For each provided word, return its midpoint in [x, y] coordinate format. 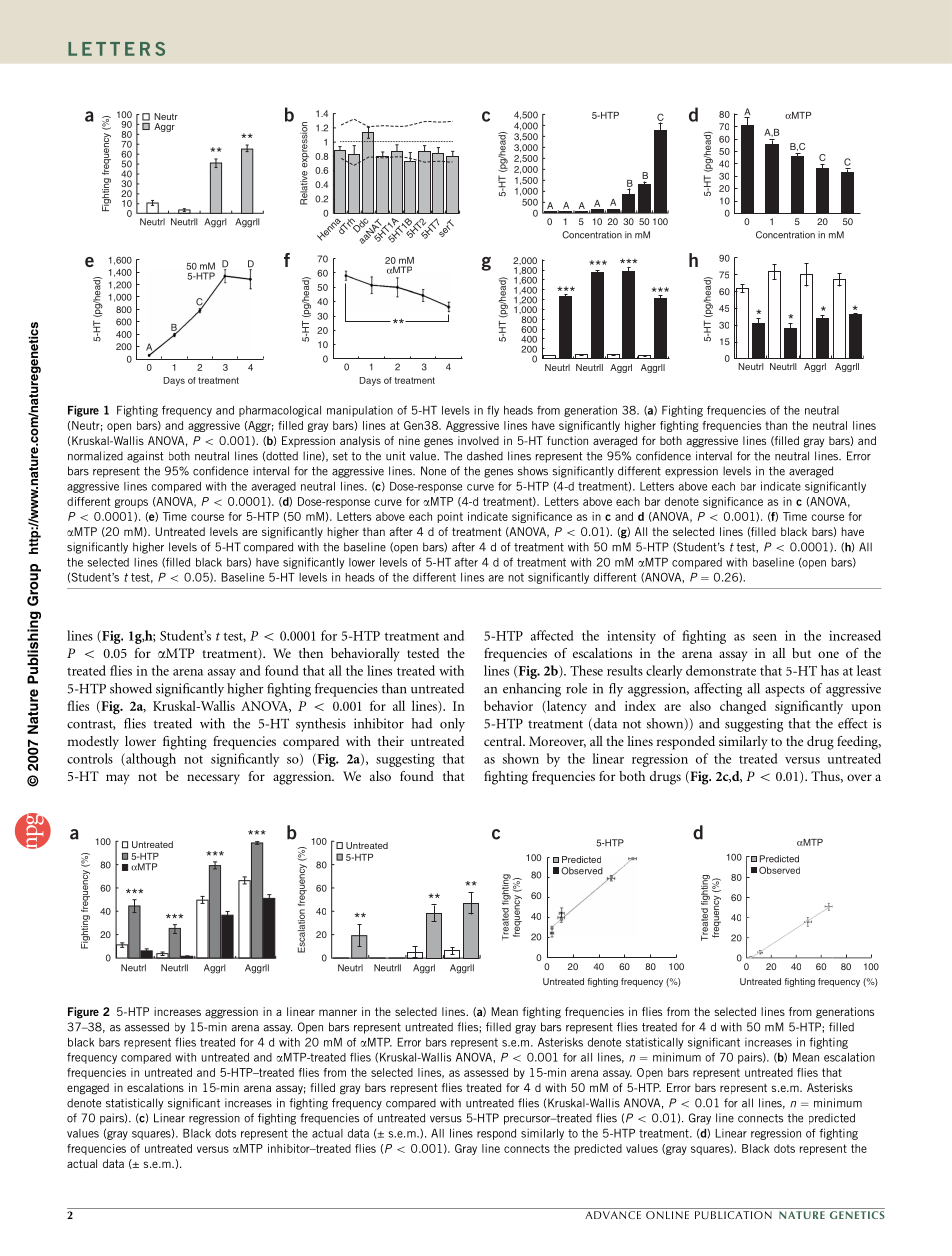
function [567, 440]
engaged [88, 1089]
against [145, 457]
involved [478, 440]
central [504, 741]
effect [853, 723]
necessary [213, 779]
